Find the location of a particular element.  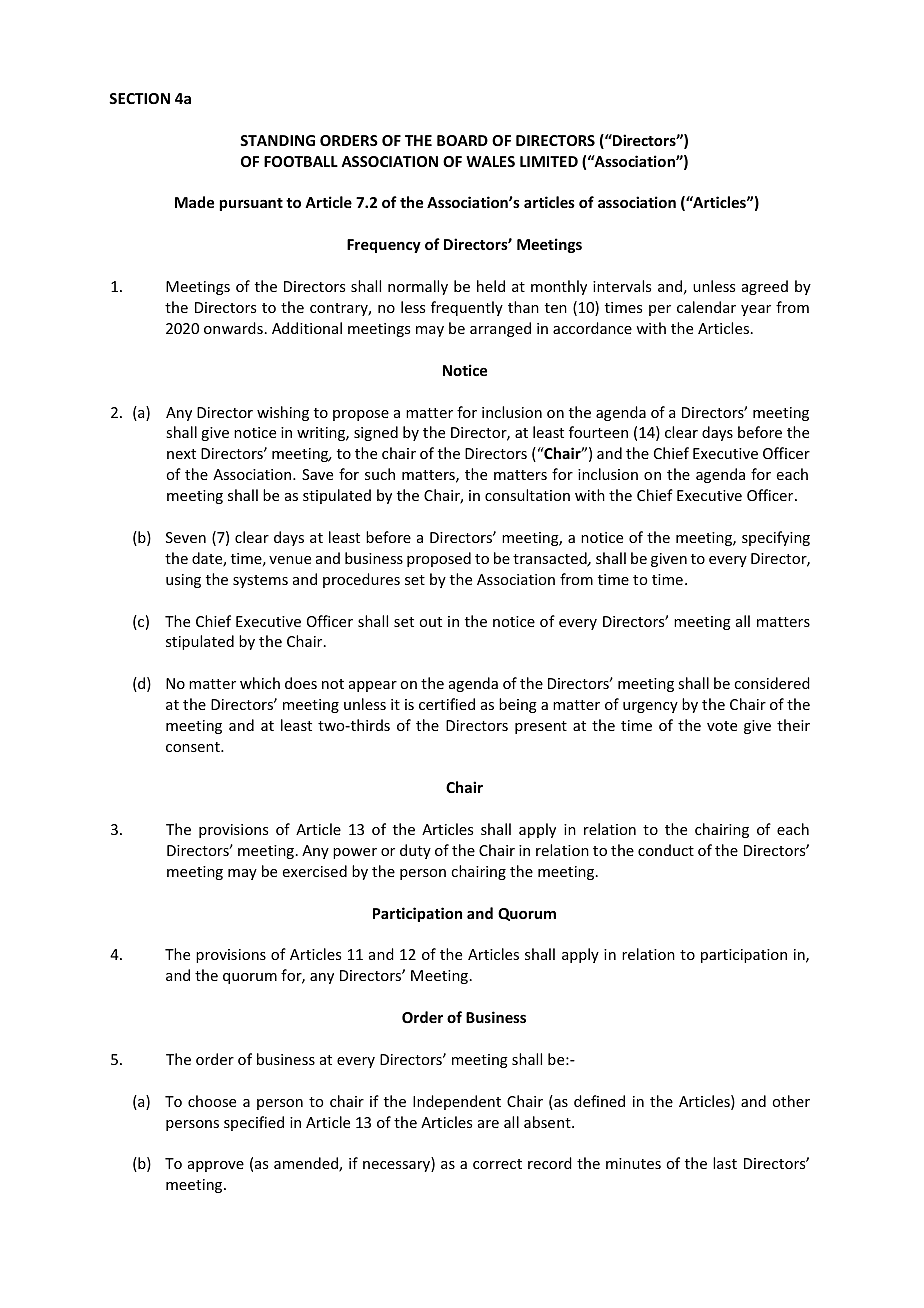

using is located at coordinates (183, 581).
